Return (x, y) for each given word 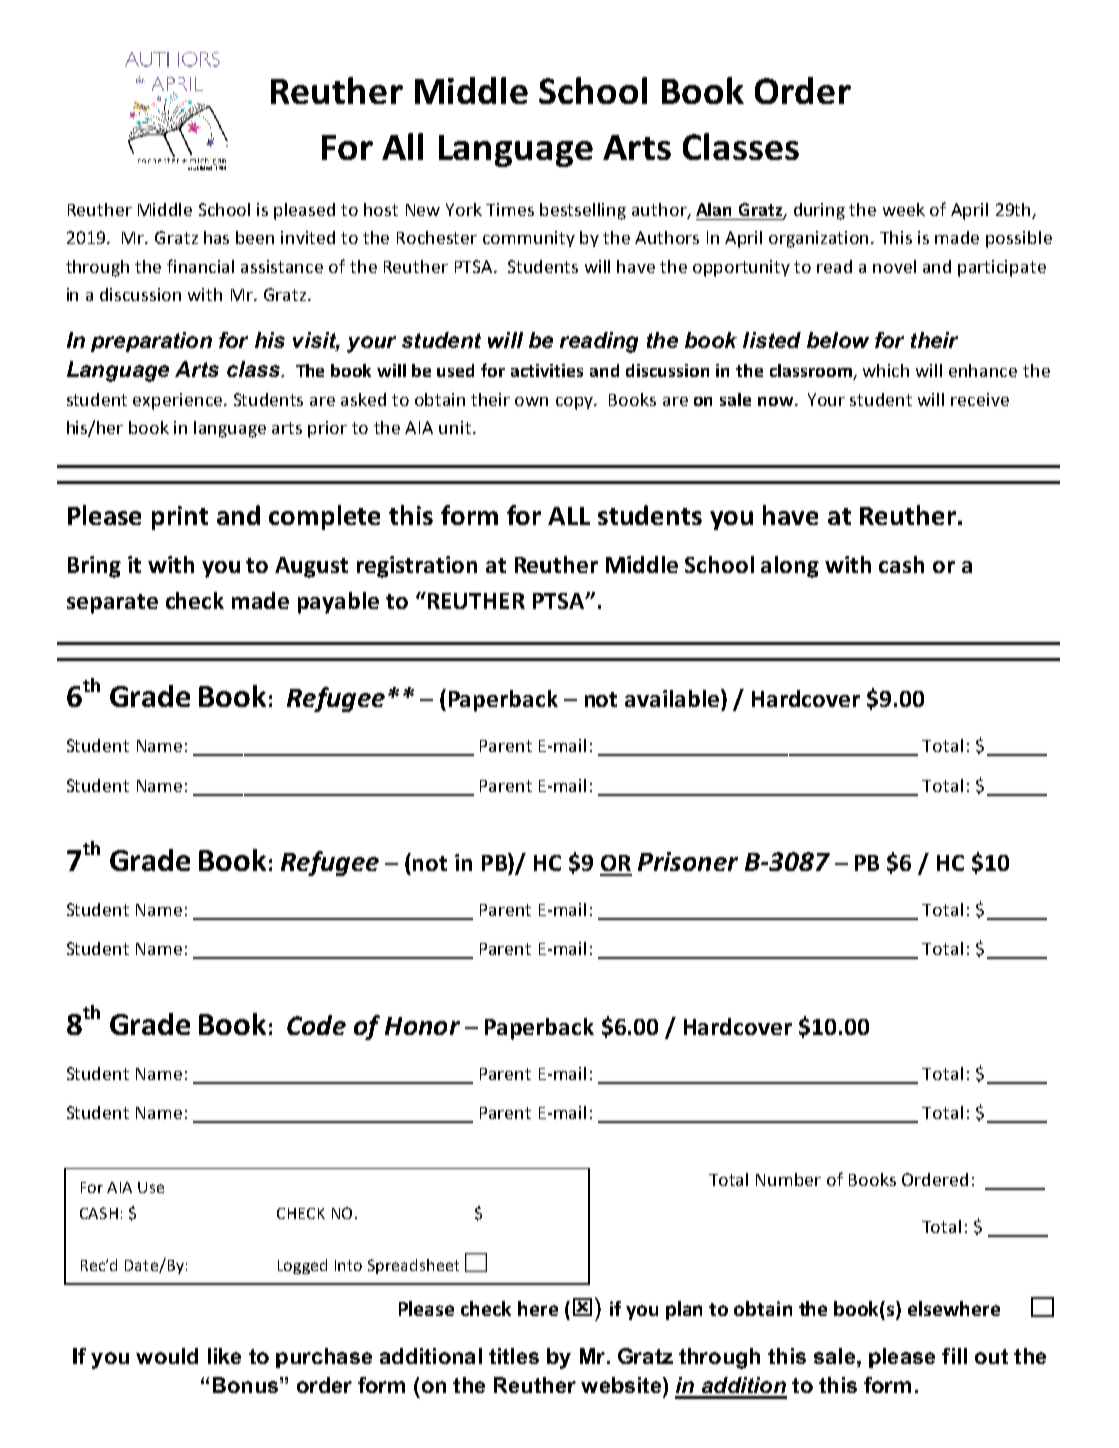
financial (200, 266)
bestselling (583, 211)
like (224, 1356)
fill (954, 1356)
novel (894, 266)
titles (514, 1356)
